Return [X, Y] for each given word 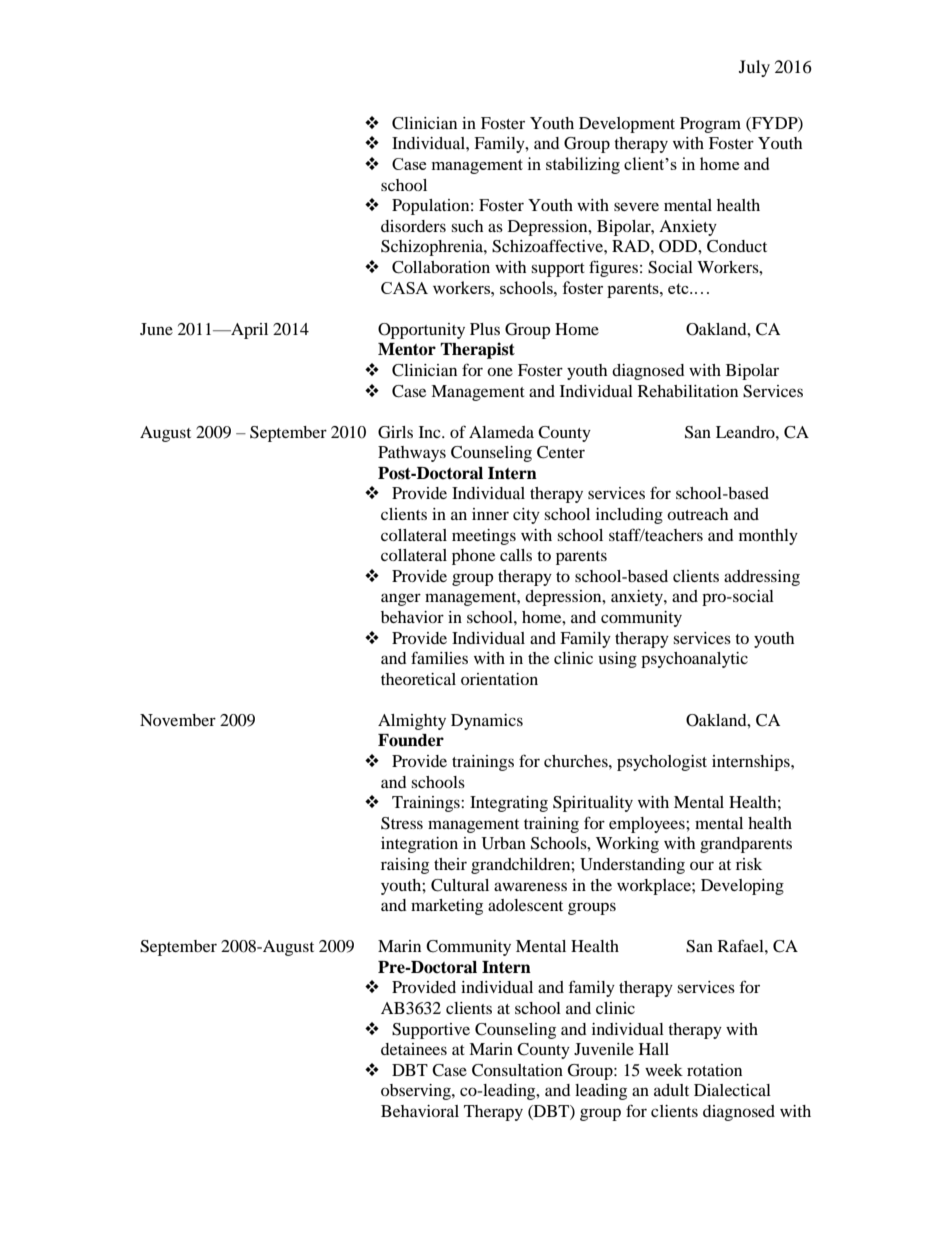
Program [710, 125]
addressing [762, 578]
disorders [413, 226]
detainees [414, 1049]
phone [473, 557]
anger [401, 599]
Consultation [517, 1070]
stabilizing [583, 165]
